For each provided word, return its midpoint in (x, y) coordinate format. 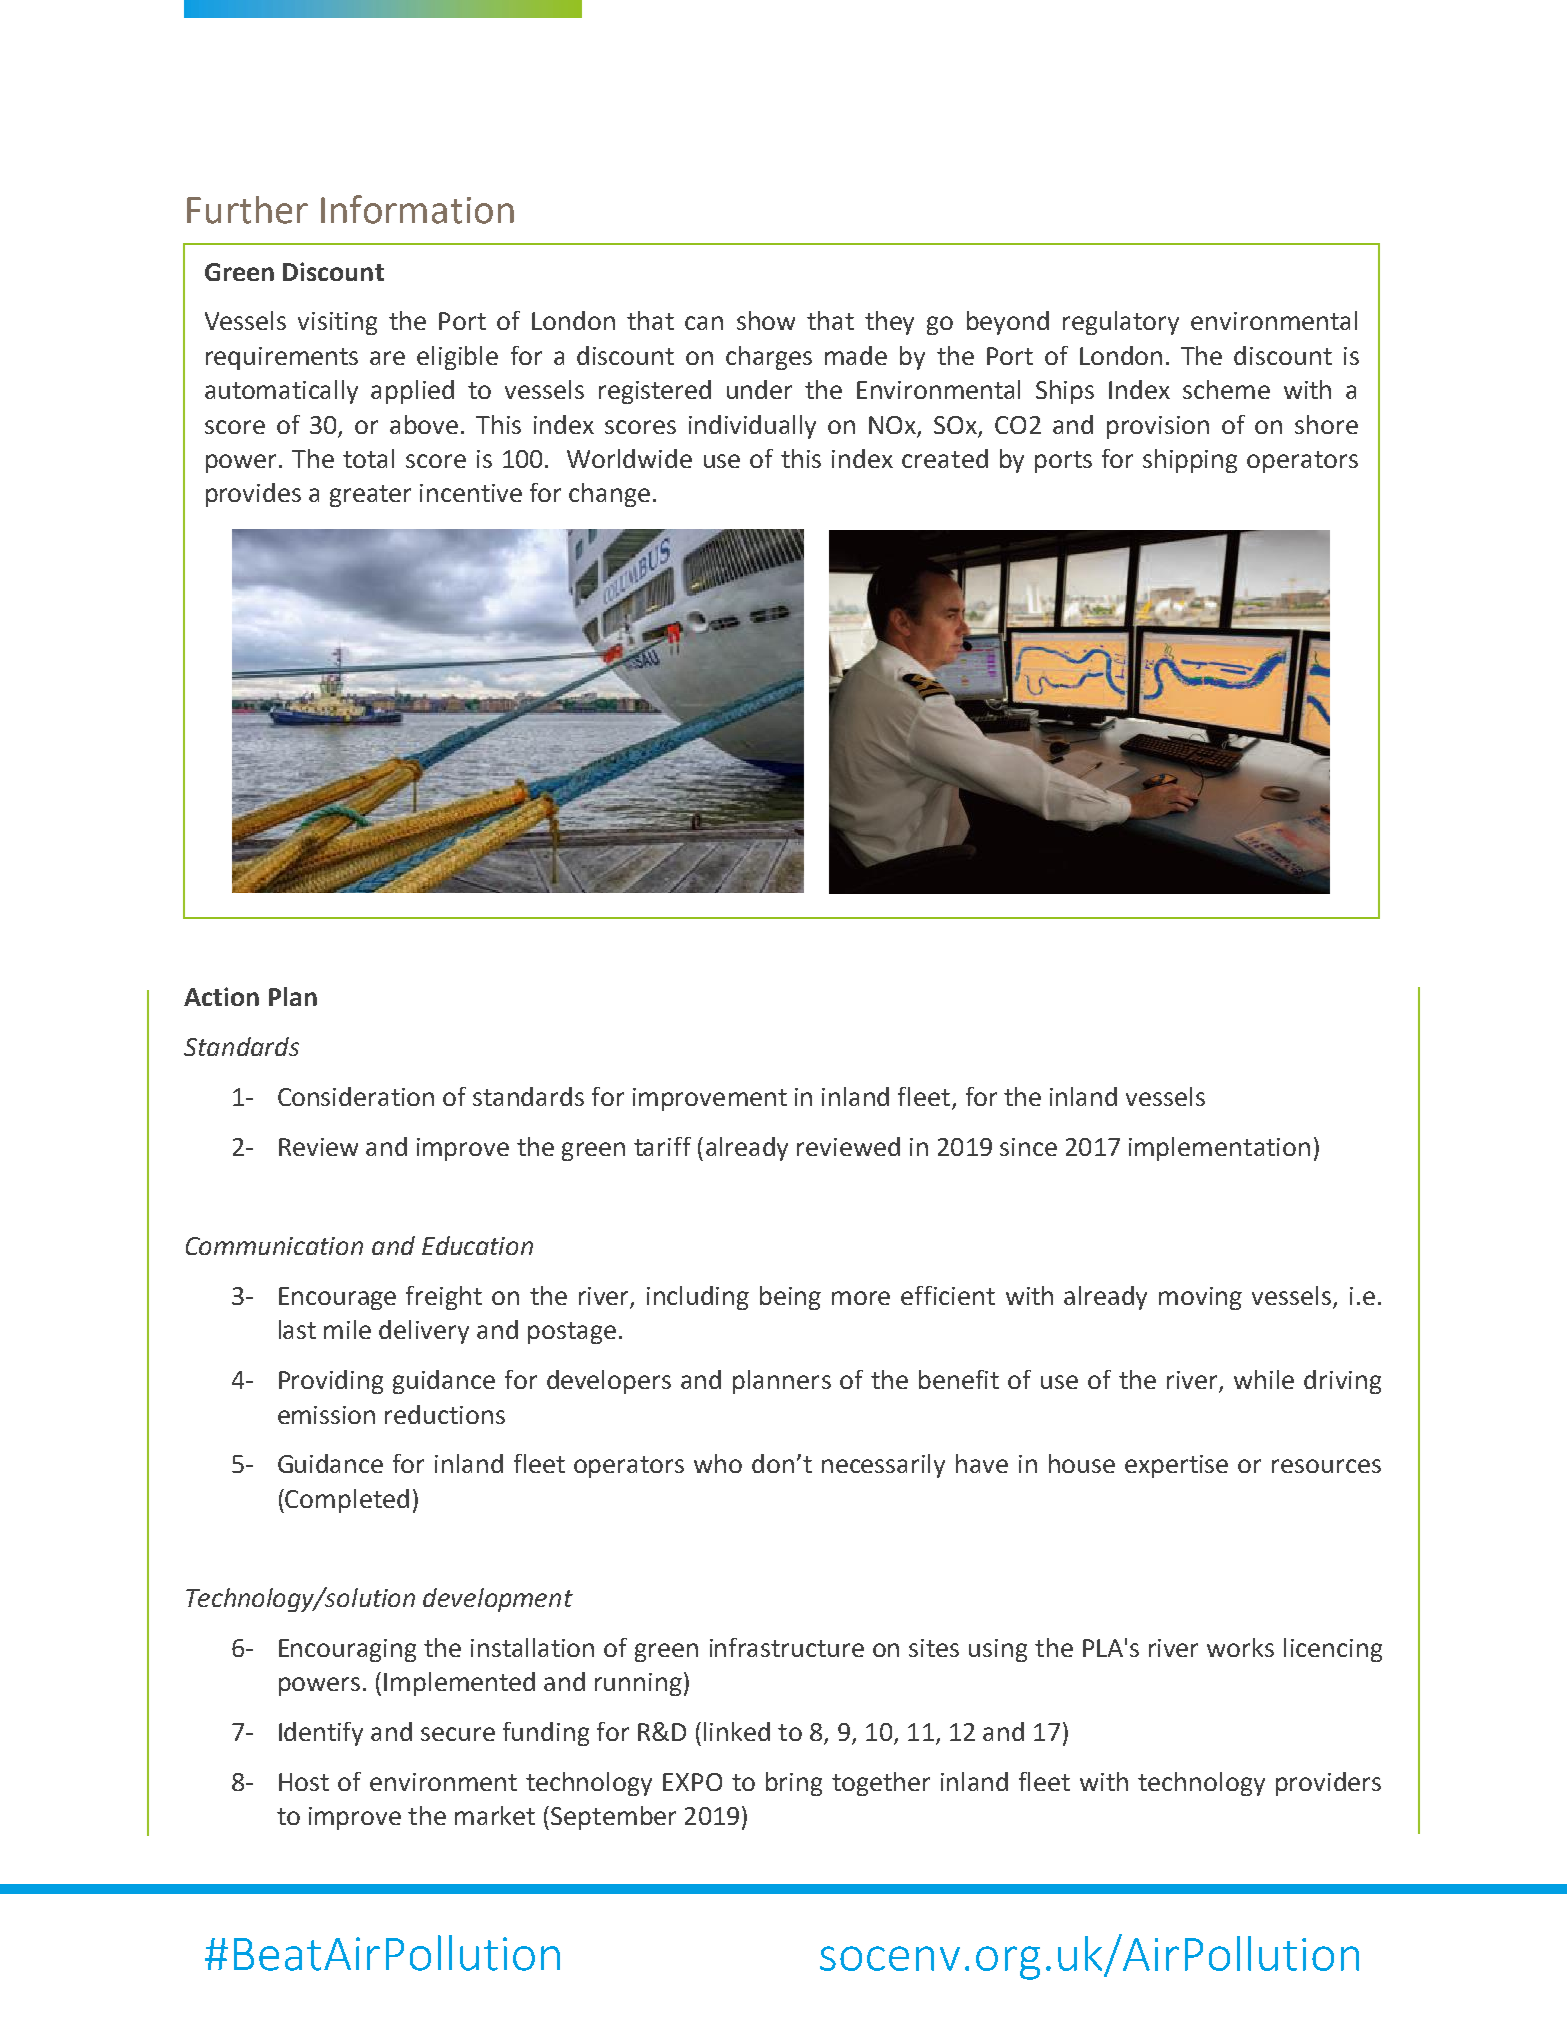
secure (458, 1734)
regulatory (1121, 323)
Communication (274, 1246)
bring (794, 1784)
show (766, 320)
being (790, 1298)
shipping (1190, 461)
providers (1328, 1784)
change (609, 495)
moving (1200, 1298)
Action (221, 996)
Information (417, 209)
